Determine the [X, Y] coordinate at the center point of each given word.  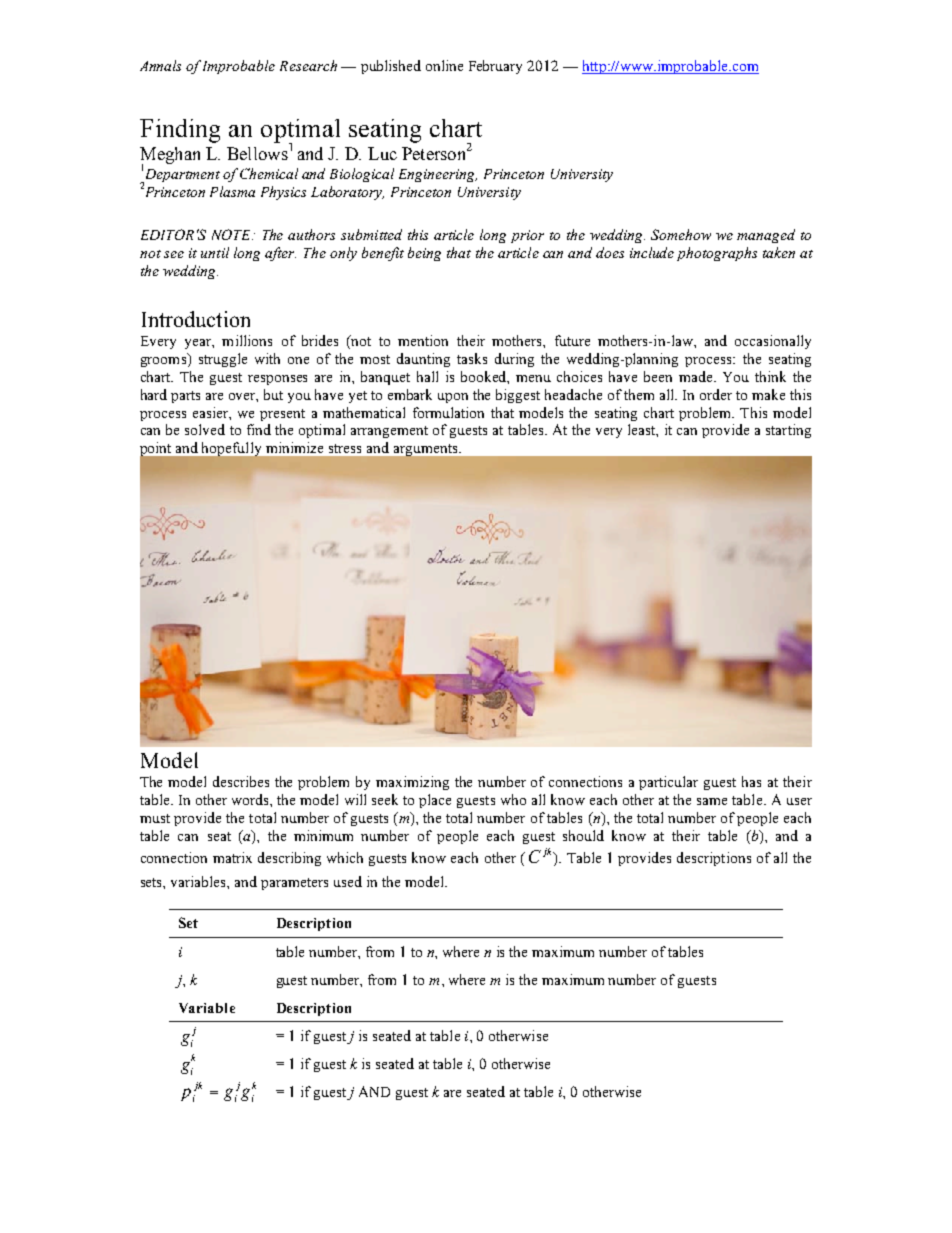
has [751, 781]
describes [241, 781]
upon [453, 398]
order [716, 394]
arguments [427, 450]
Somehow [681, 234]
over [243, 397]
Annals [160, 65]
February [495, 67]
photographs [717, 254]
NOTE [232, 234]
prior [527, 236]
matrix [232, 857]
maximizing [412, 783]
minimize [294, 447]
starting [788, 431]
